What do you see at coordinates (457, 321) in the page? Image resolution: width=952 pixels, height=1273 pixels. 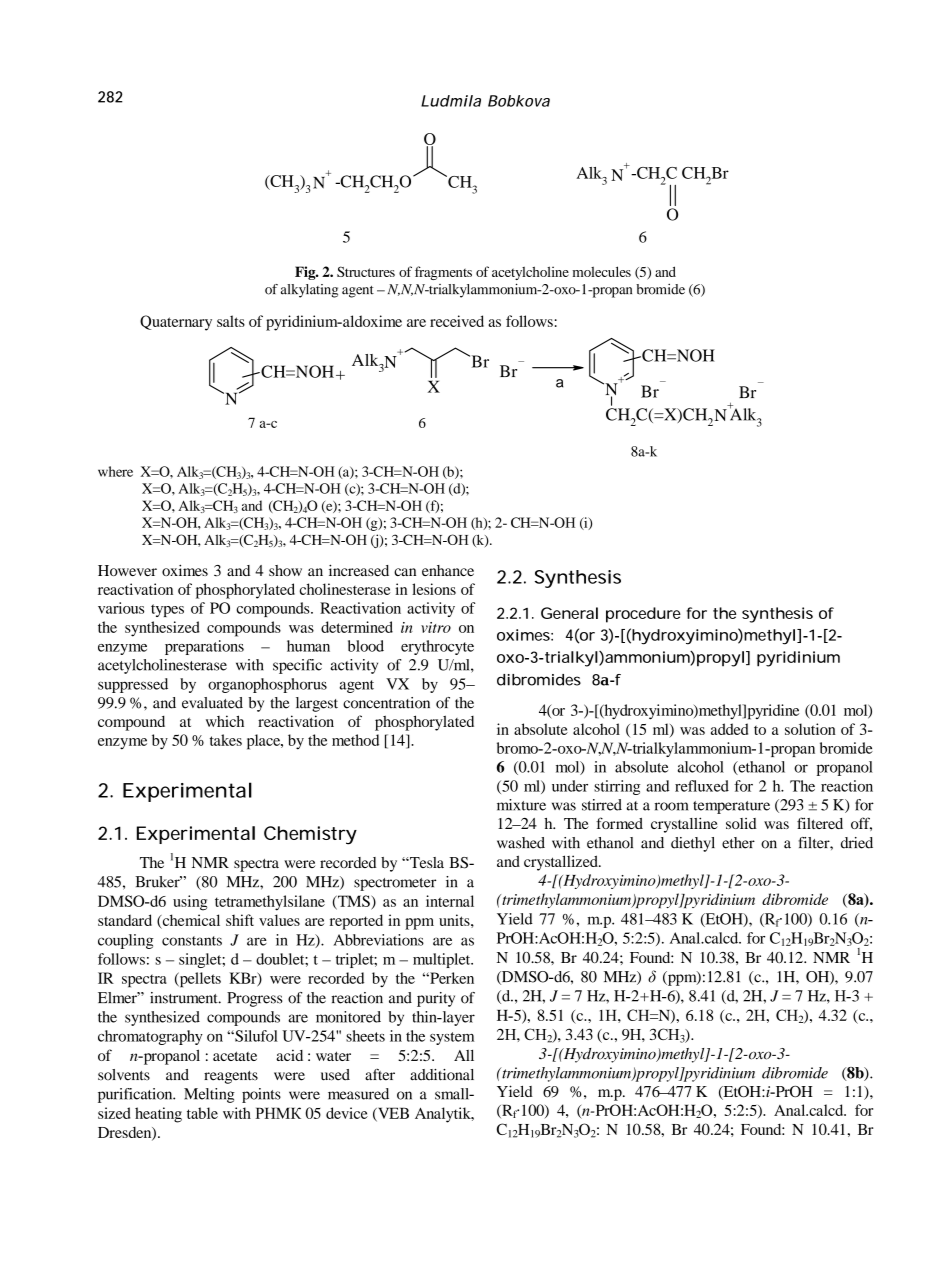 I see `received` at bounding box center [457, 321].
